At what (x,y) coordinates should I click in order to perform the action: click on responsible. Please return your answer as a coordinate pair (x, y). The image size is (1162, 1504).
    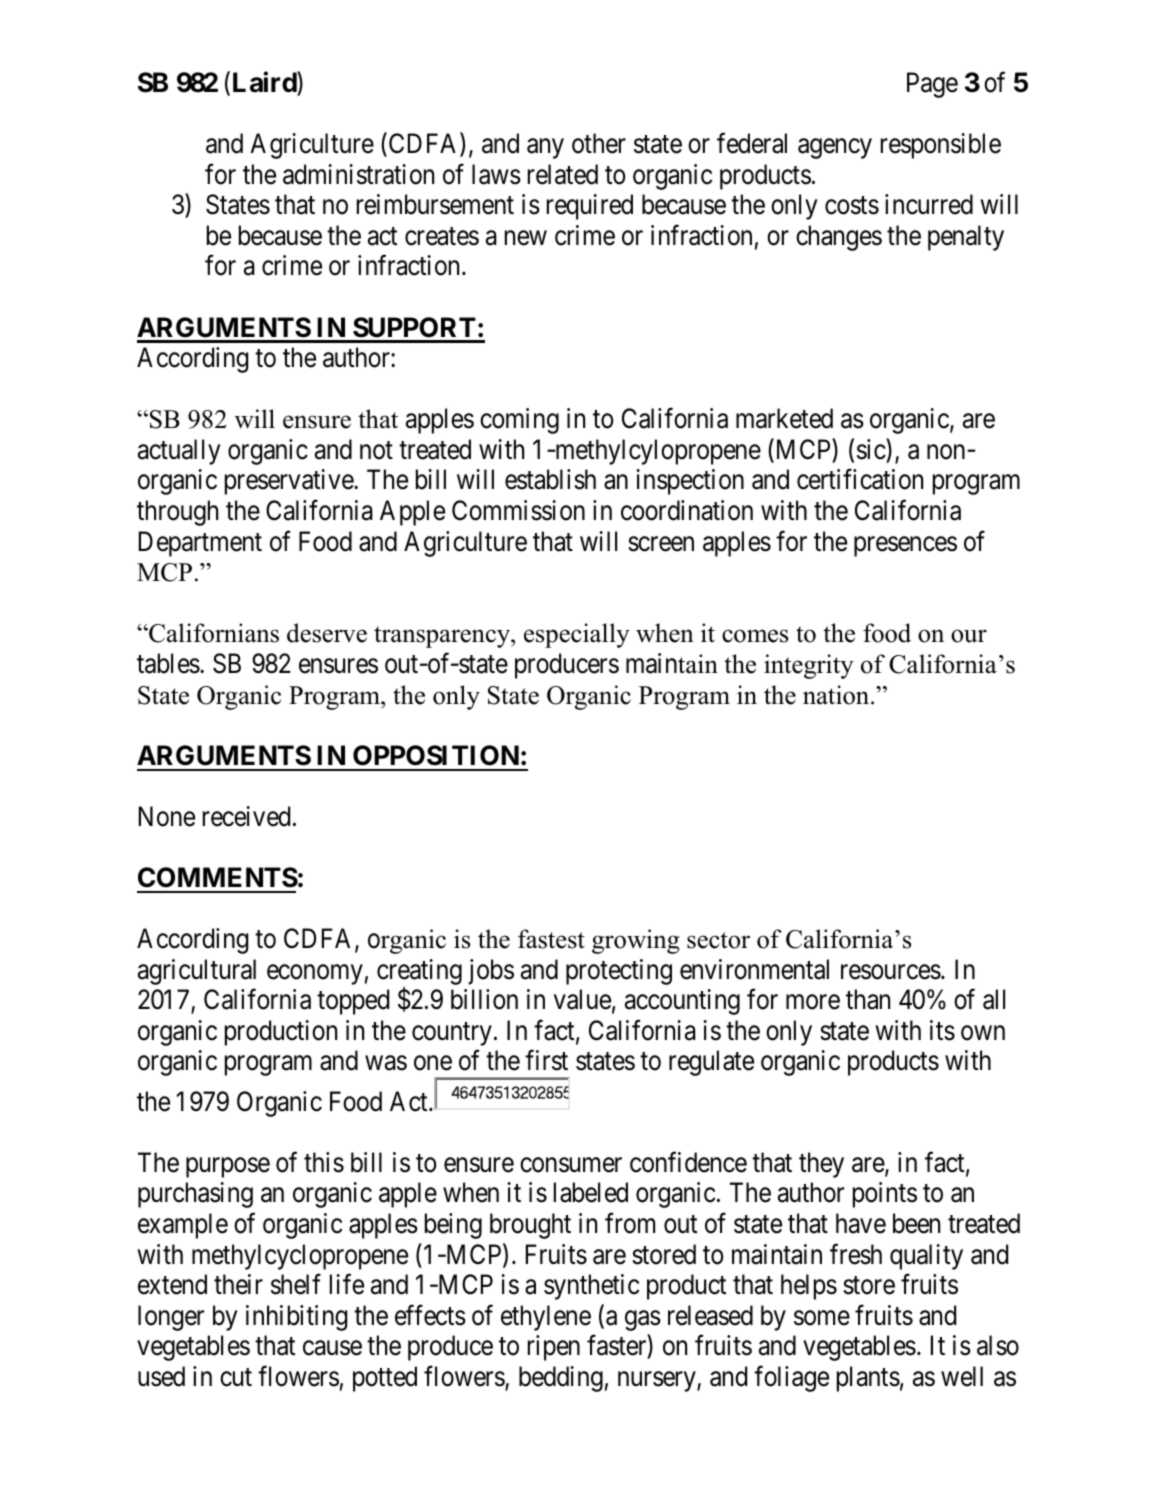
    Looking at the image, I should click on (941, 146).
